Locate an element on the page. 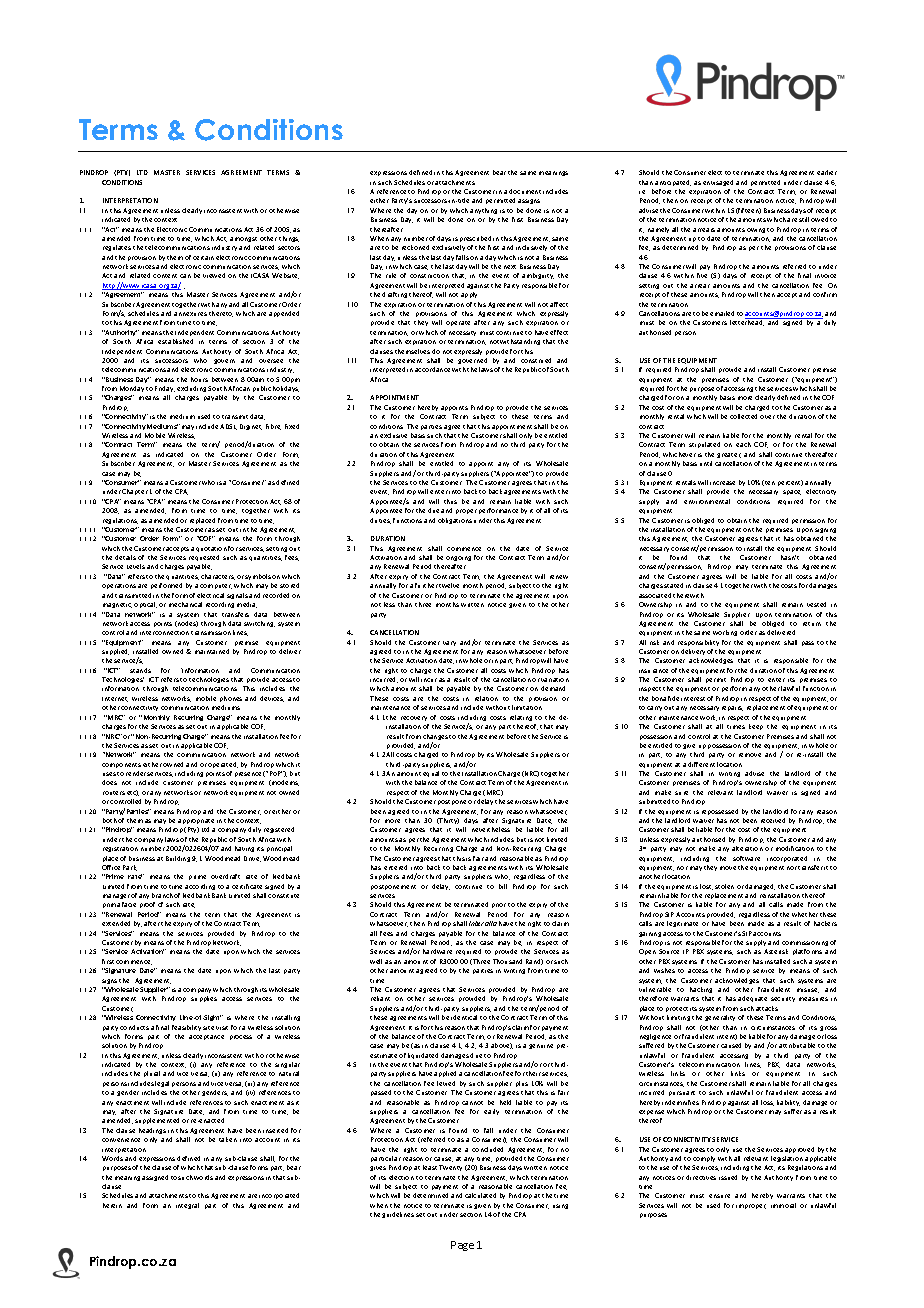 Image resolution: width=924 pixels, height=1308 pixels. envisaged is located at coordinates (718, 183).
